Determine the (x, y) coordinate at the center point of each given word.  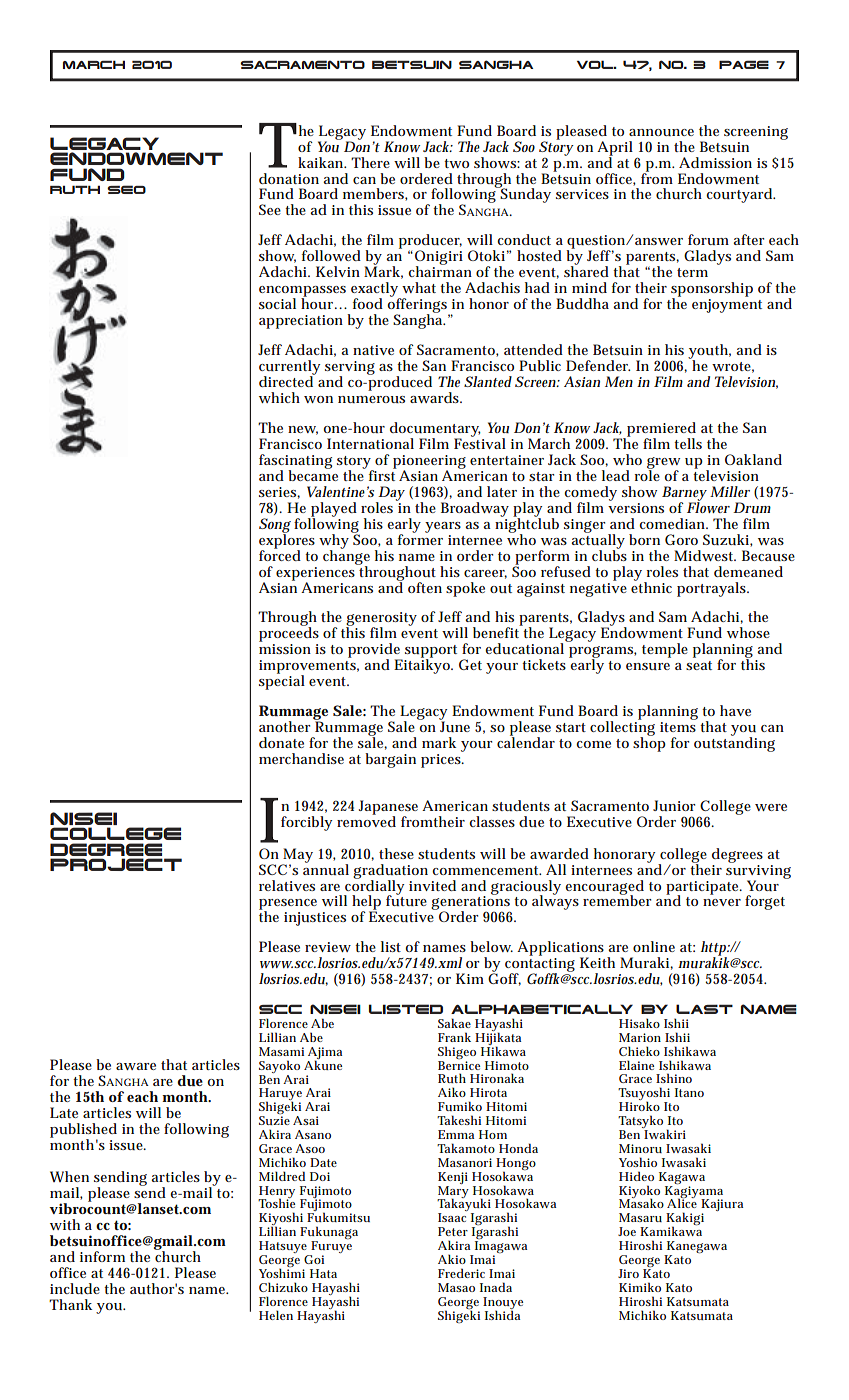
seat (699, 665)
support (431, 652)
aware (136, 1066)
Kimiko (640, 1287)
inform (102, 1256)
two (456, 163)
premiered (660, 430)
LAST (704, 1009)
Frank (454, 1037)
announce (661, 132)
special (282, 681)
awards (436, 397)
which (279, 397)
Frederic (461, 1273)
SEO (126, 189)
